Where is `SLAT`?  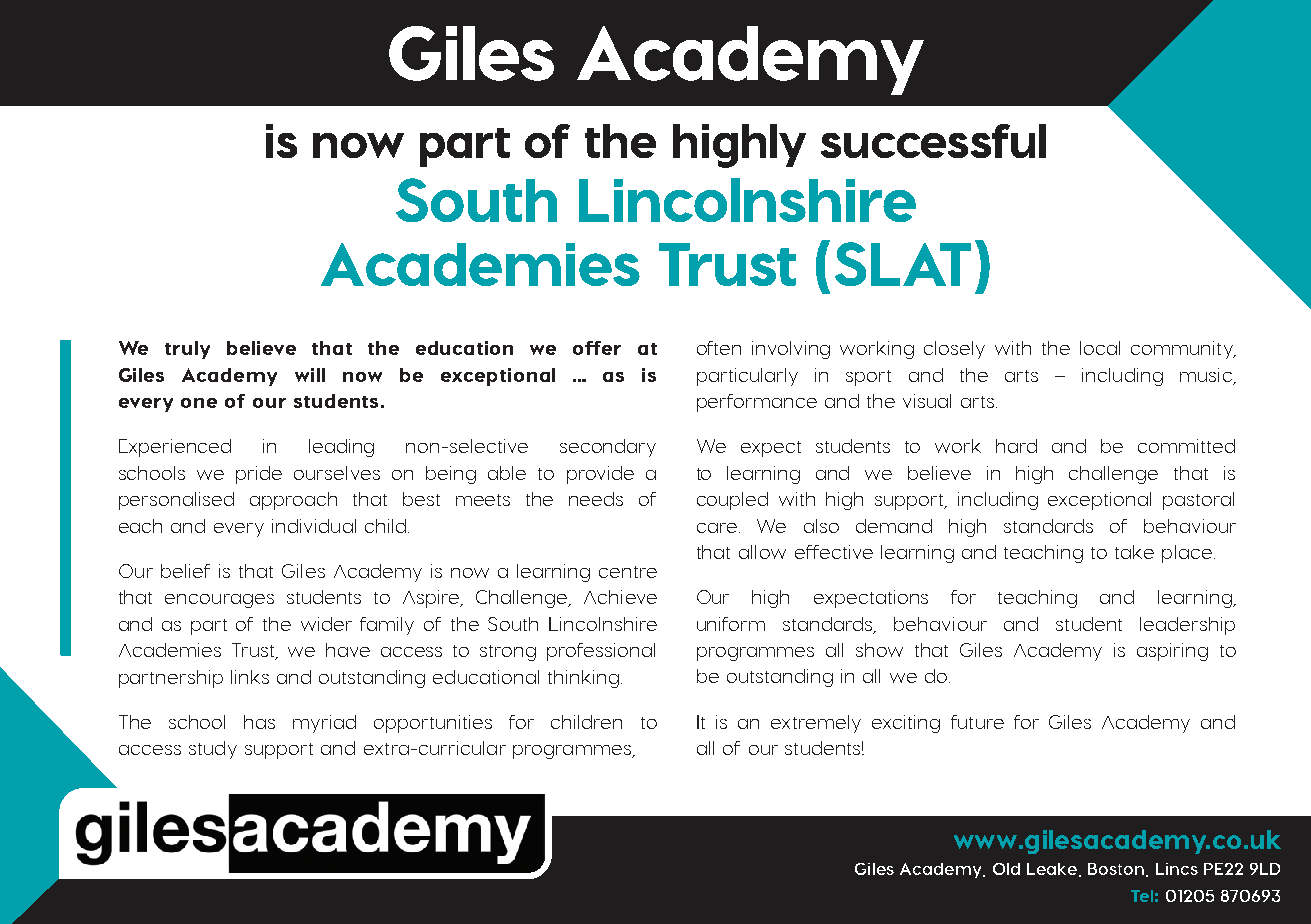 SLAT is located at coordinates (903, 264).
